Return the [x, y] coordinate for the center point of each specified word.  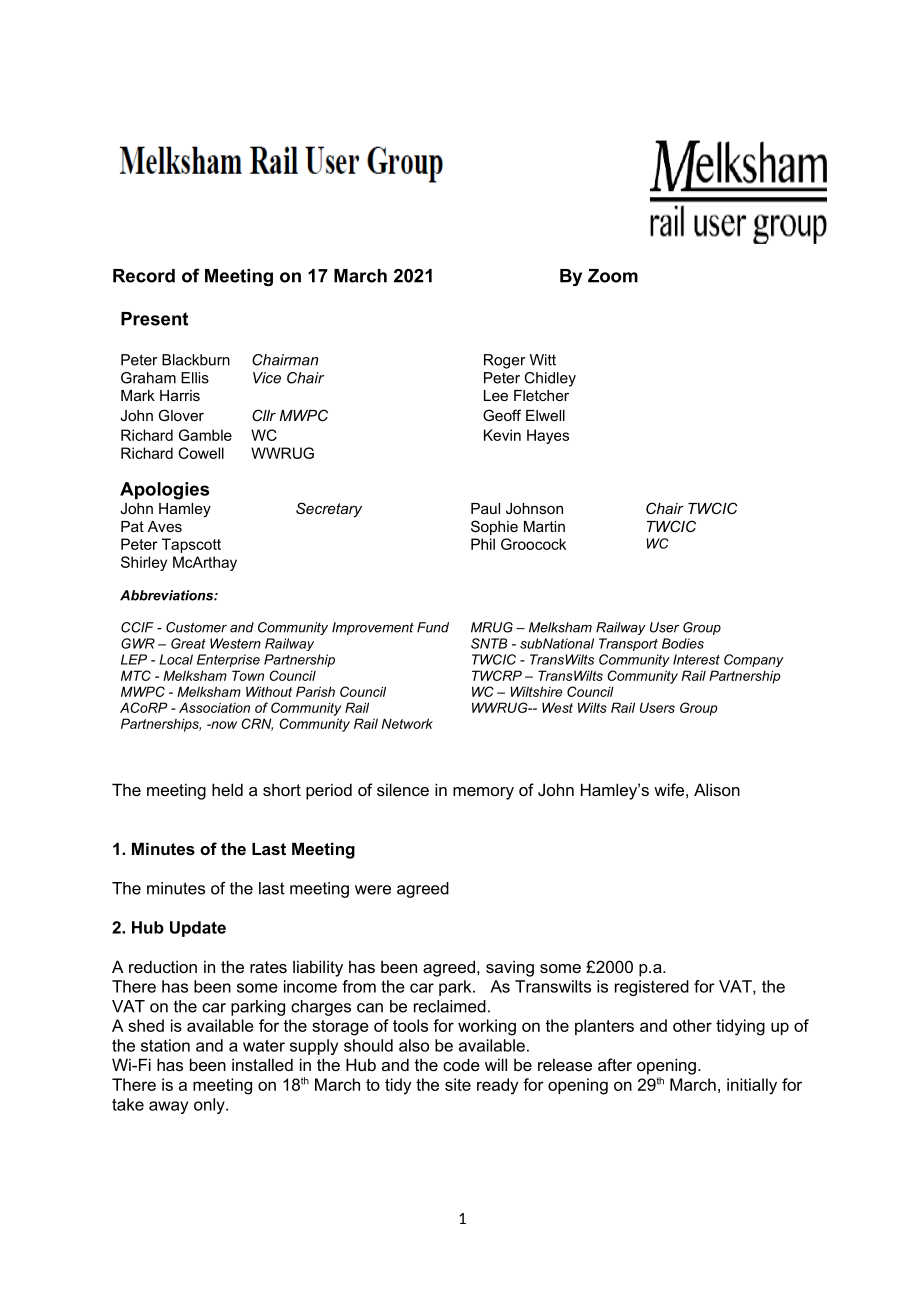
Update [198, 929]
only [210, 1106]
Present [154, 319]
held [227, 789]
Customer [196, 627]
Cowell [201, 453]
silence [403, 789]
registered [652, 988]
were [373, 890]
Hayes [548, 436]
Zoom [613, 276]
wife [669, 789]
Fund [433, 627]
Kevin [502, 435]
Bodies [683, 643]
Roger [504, 361]
